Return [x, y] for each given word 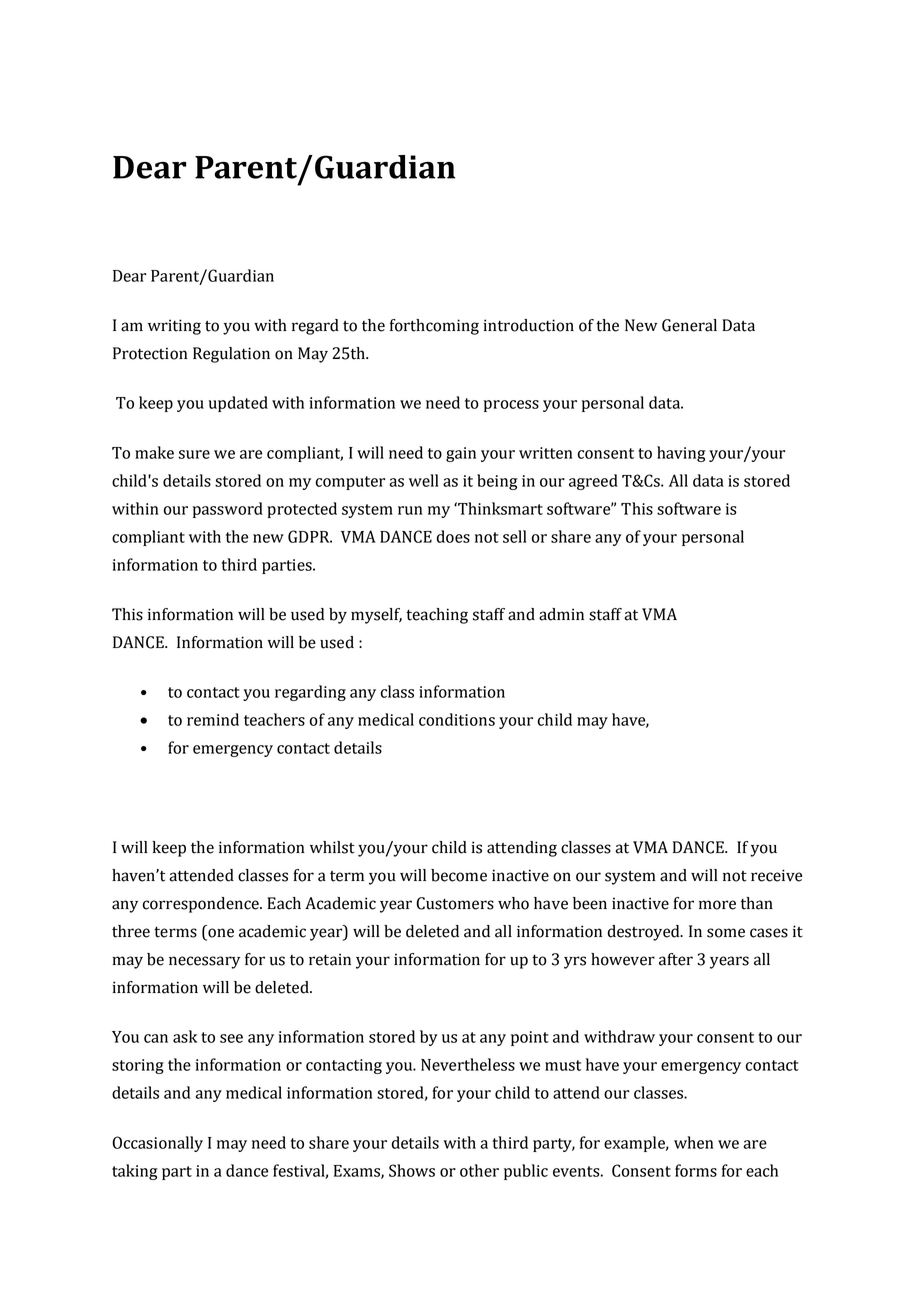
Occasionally [157, 1144]
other [479, 1170]
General [689, 325]
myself [376, 616]
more [717, 905]
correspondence [202, 905]
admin [561, 614]
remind [213, 719]
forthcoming [434, 327]
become [459, 875]
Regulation [231, 355]
